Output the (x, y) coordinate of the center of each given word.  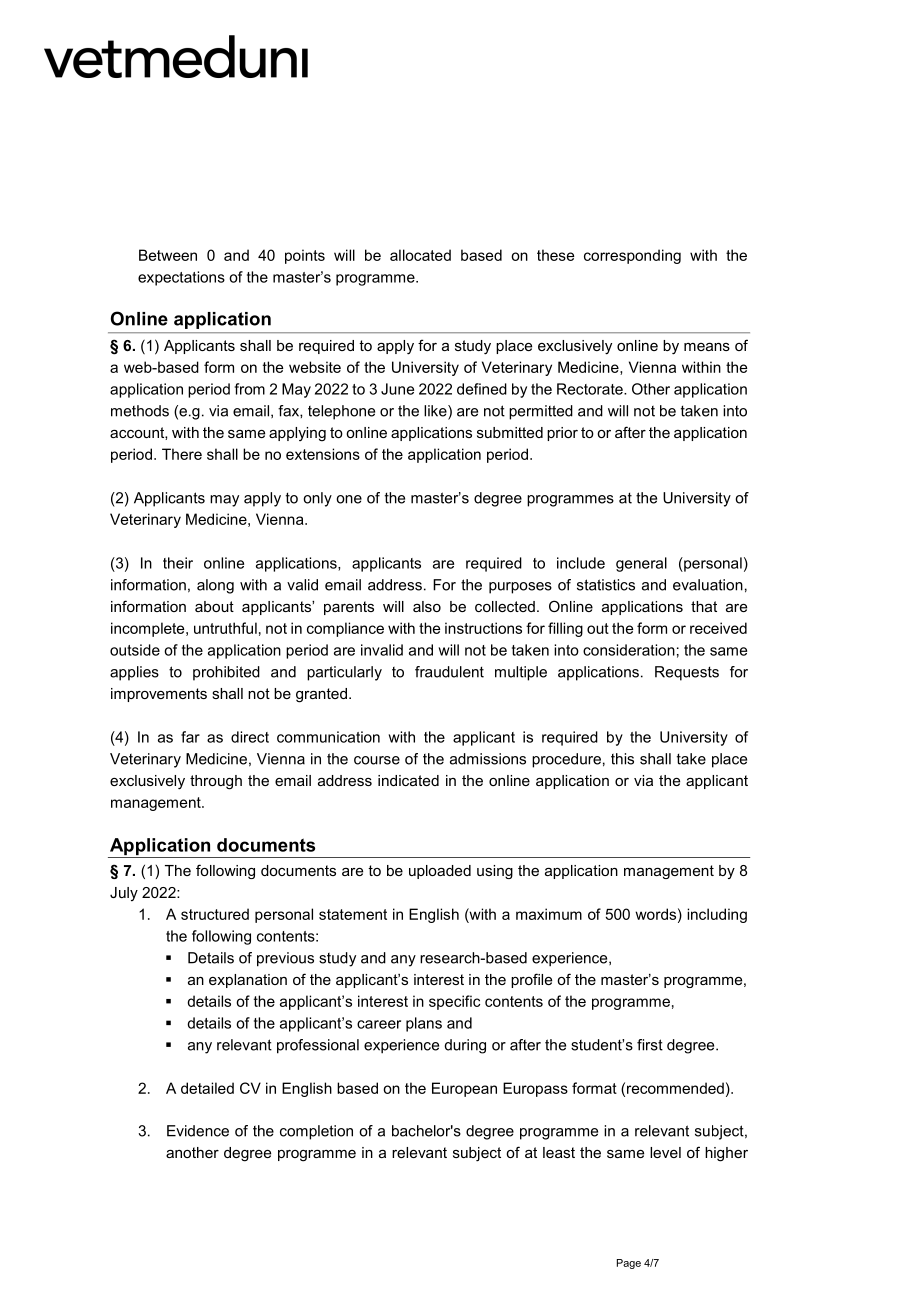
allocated (420, 255)
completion (316, 1132)
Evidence (198, 1131)
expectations (181, 278)
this (622, 759)
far (190, 737)
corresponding (632, 256)
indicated (408, 780)
